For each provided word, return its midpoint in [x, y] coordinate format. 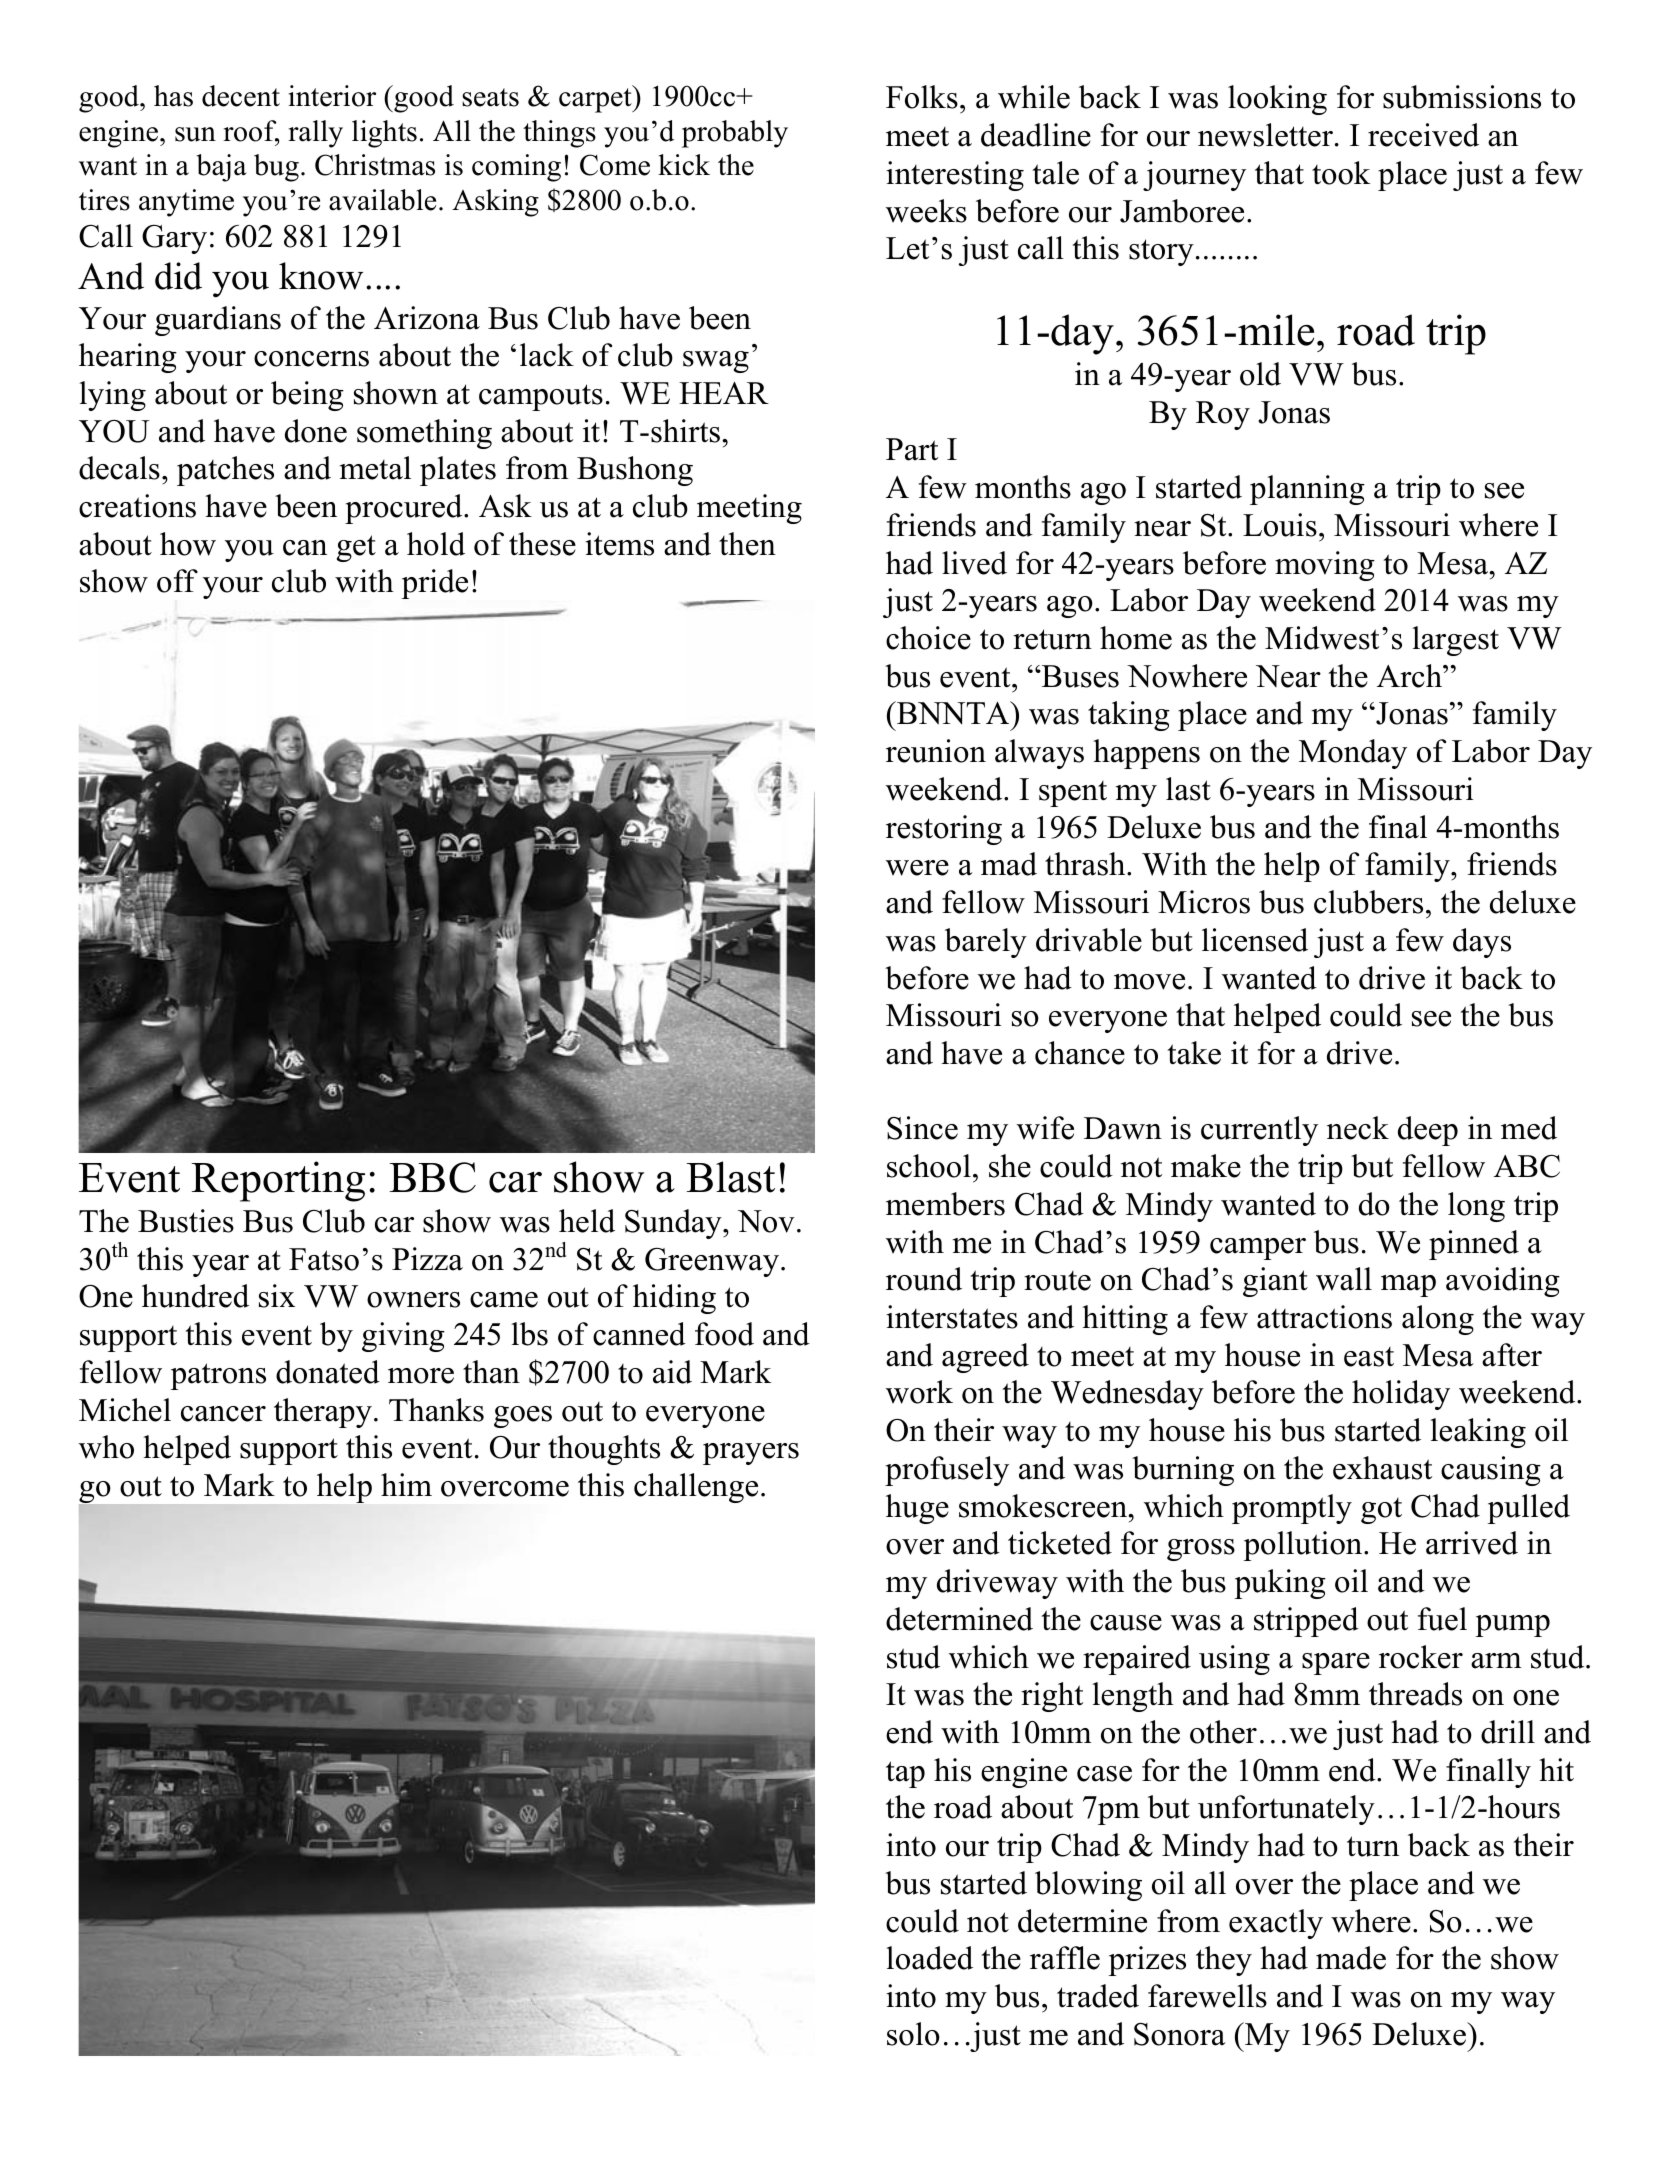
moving [1325, 566]
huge [917, 1509]
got [1381, 1511]
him [406, 1484]
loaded [929, 1958]
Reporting [278, 1181]
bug [276, 168]
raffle [1065, 1958]
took [1341, 173]
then [747, 544]
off [177, 581]
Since [922, 1128]
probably [735, 134]
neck [1358, 1128]
